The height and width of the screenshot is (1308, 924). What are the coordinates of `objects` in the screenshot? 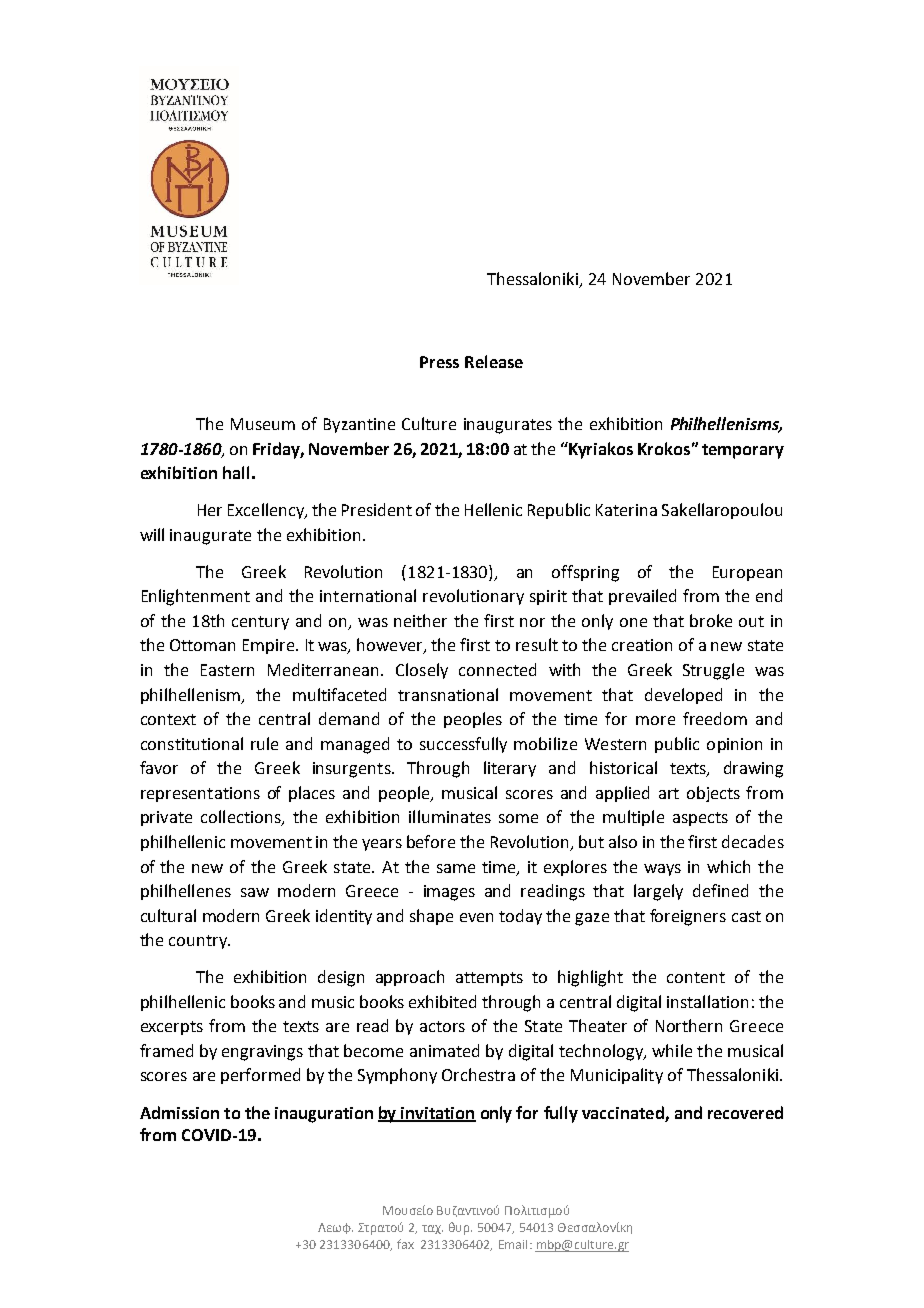 It's located at (713, 794).
